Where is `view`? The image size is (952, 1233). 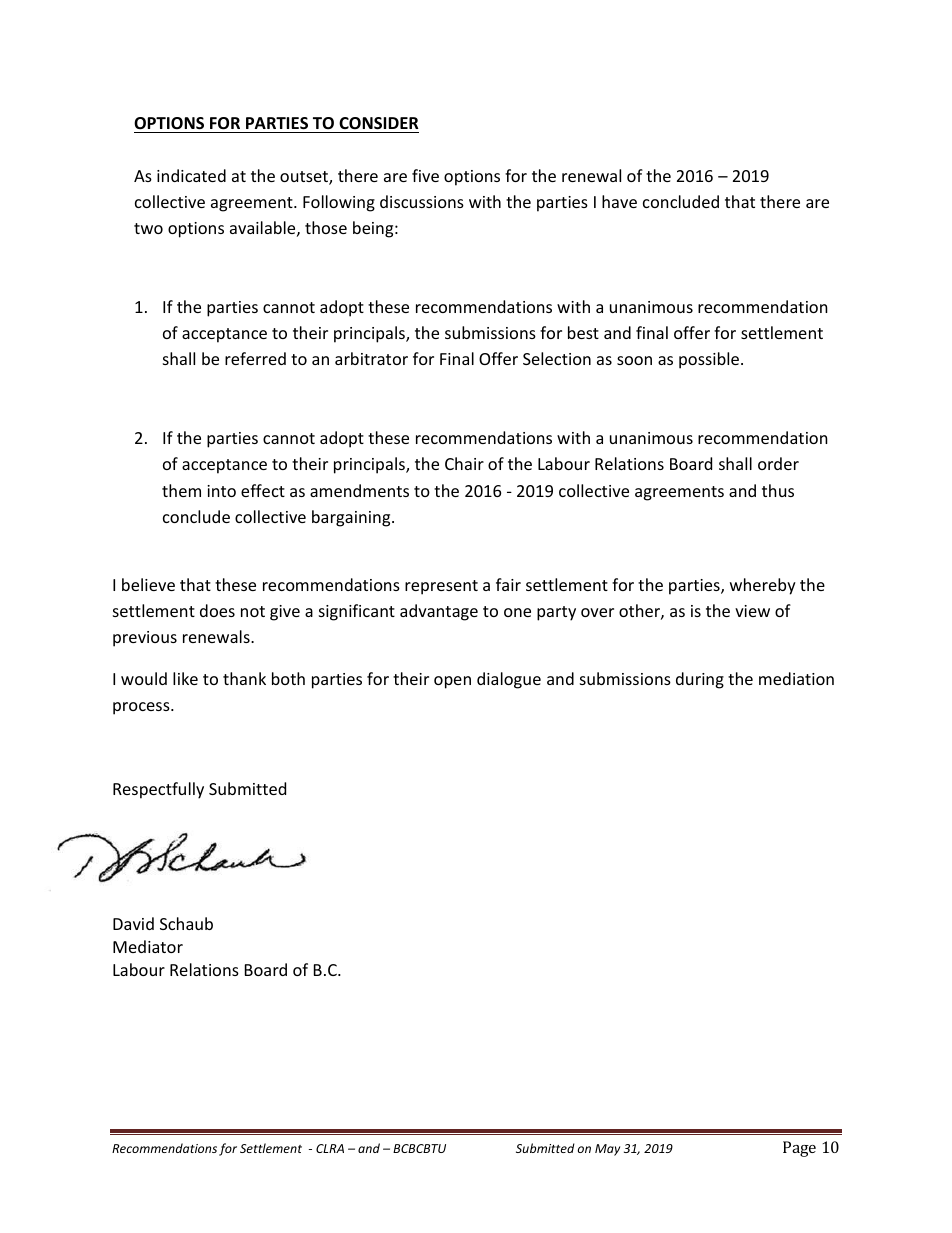
view is located at coordinates (752, 611).
